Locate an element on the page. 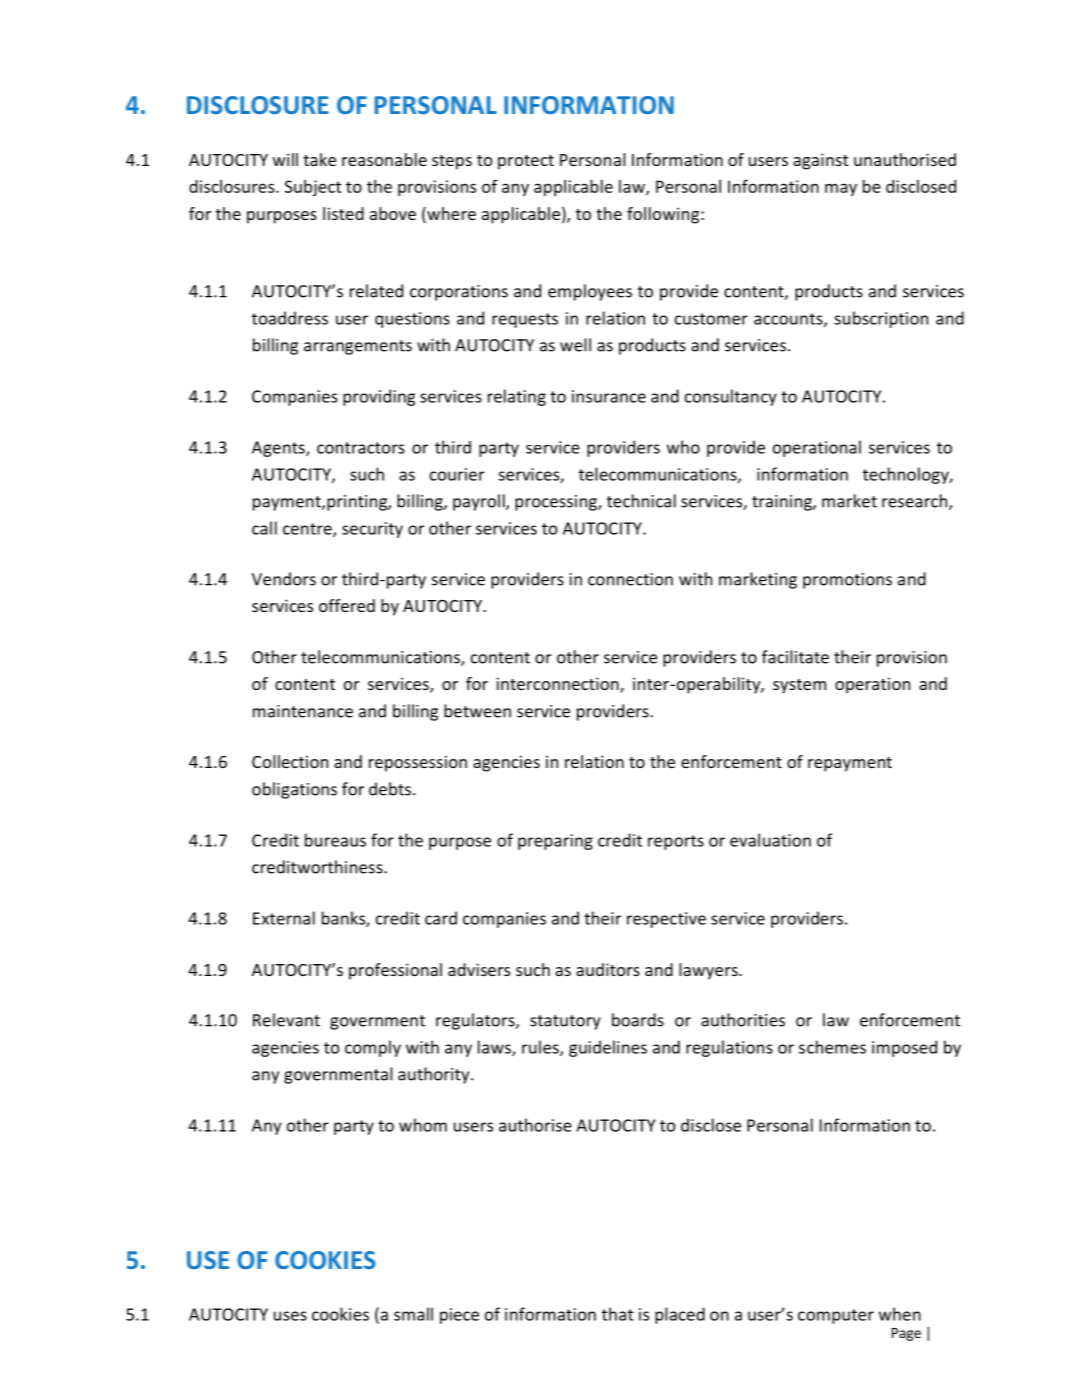 Image resolution: width=1069 pixels, height=1383 pixels. schemes is located at coordinates (832, 1047).
